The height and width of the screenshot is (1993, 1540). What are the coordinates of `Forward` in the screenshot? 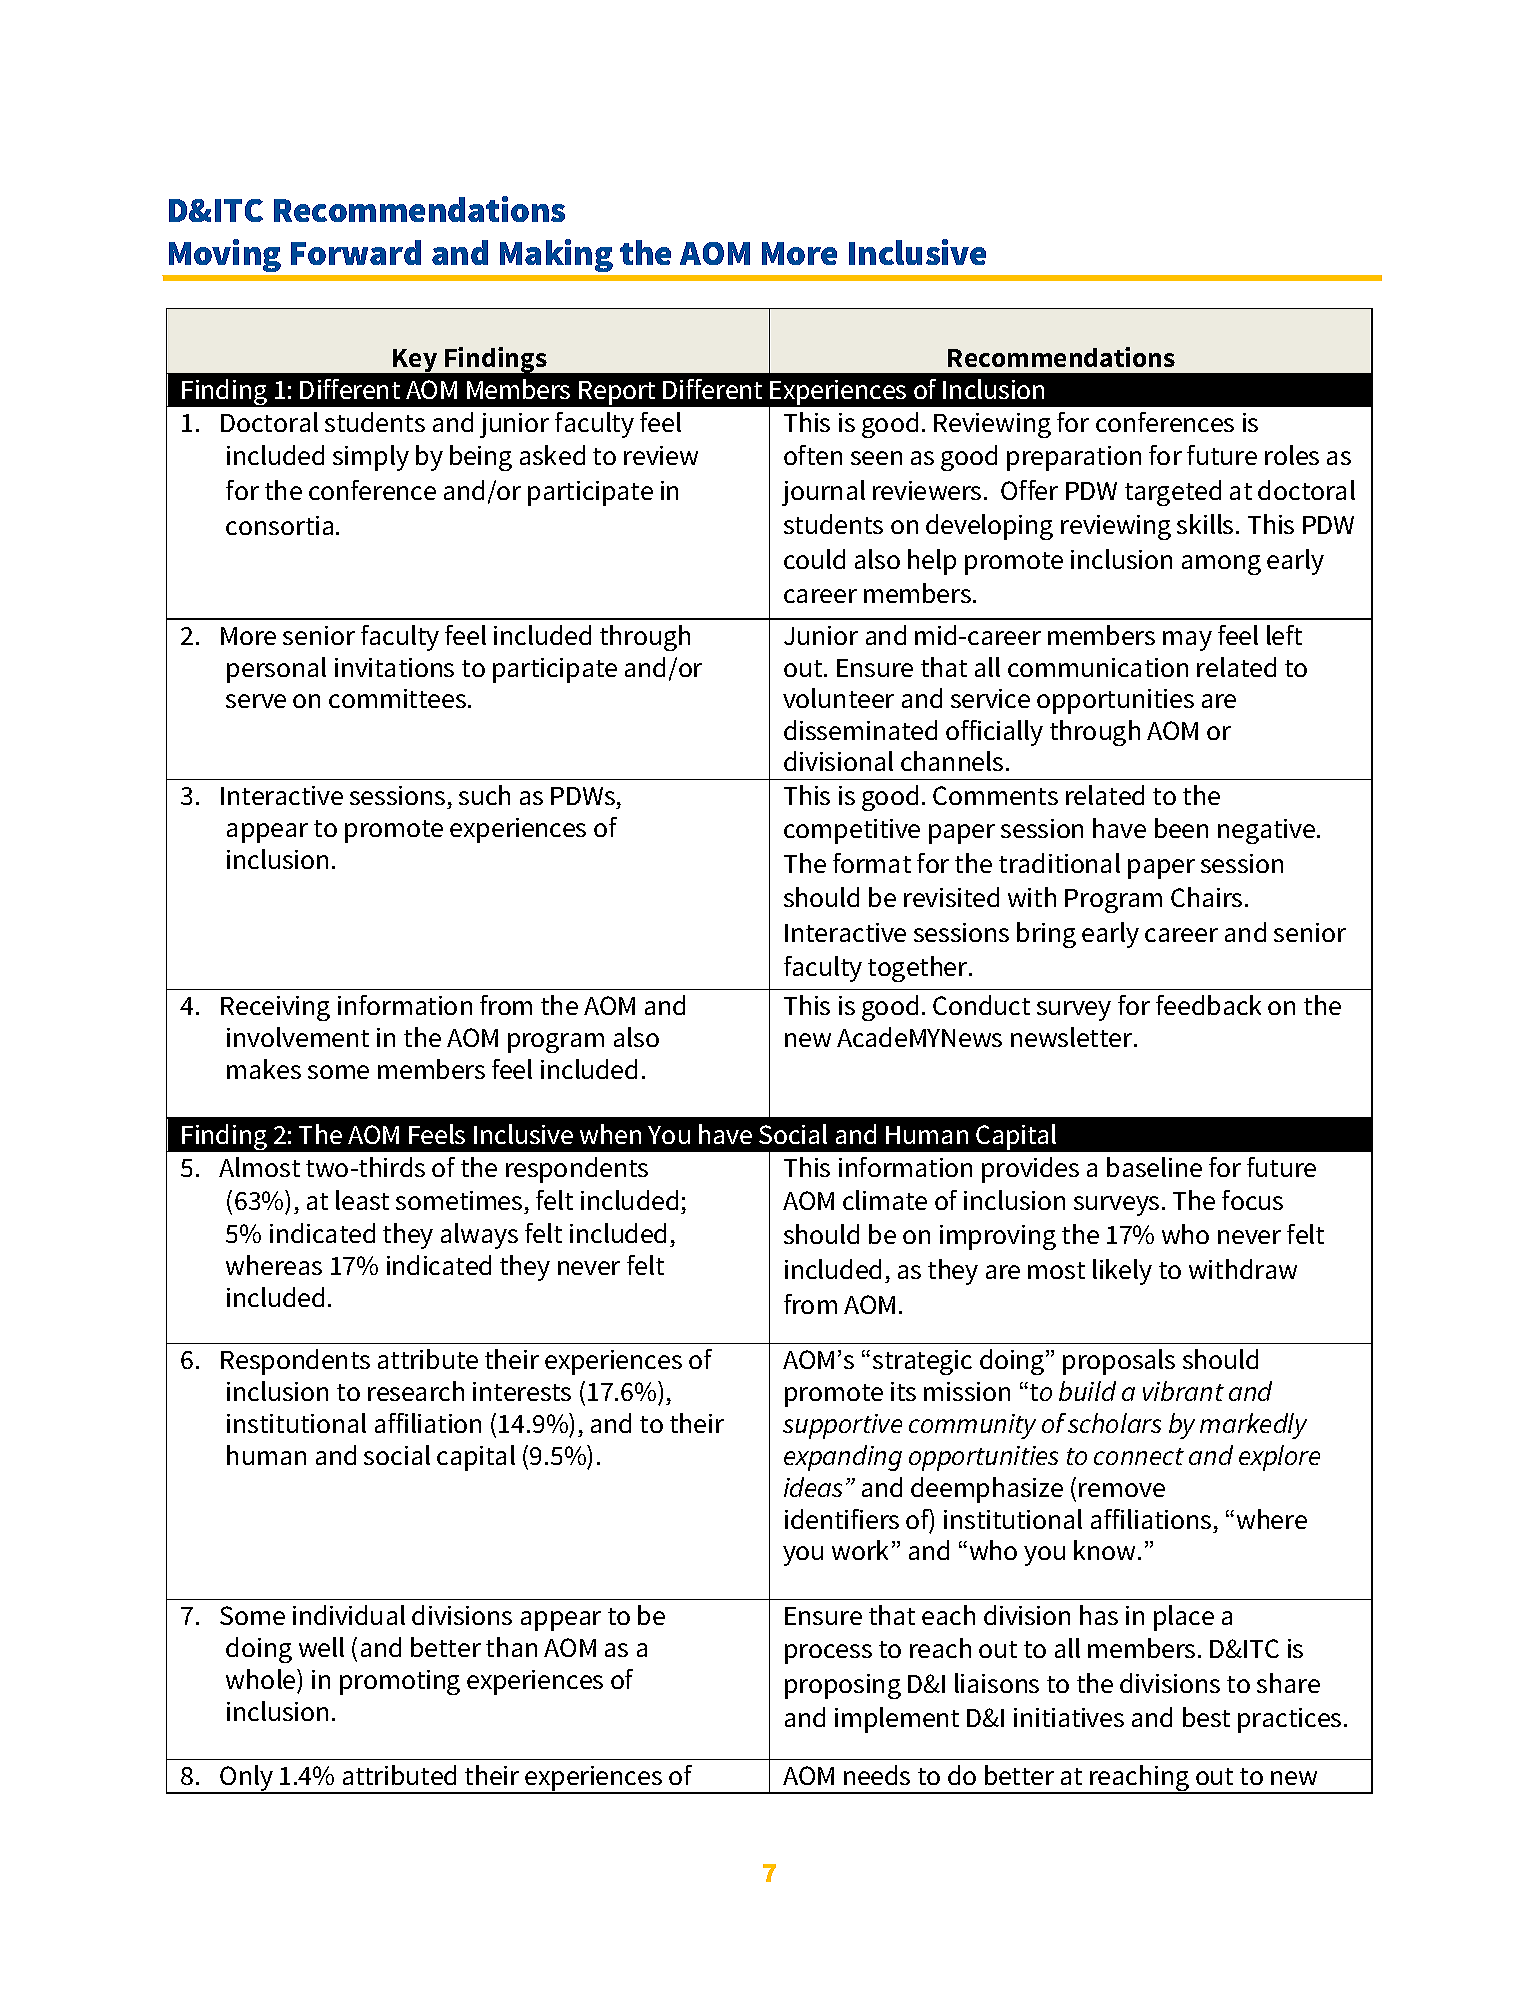 It's located at (356, 252).
